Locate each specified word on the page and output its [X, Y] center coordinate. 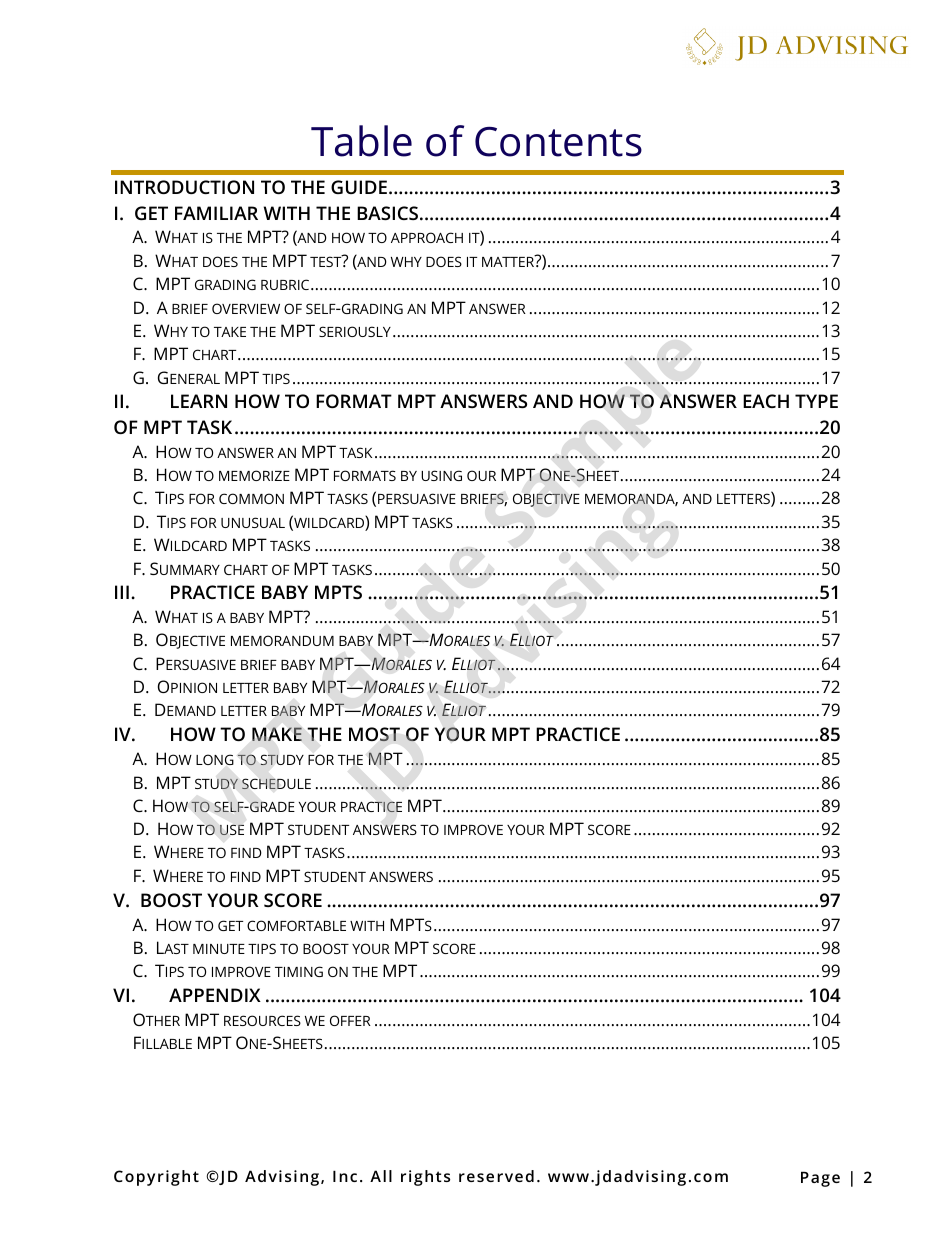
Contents [558, 142]
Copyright [156, 1178]
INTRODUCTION [184, 187]
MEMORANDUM [282, 640]
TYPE [816, 401]
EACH [766, 401]
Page [820, 1179]
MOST [374, 734]
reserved [496, 1176]
